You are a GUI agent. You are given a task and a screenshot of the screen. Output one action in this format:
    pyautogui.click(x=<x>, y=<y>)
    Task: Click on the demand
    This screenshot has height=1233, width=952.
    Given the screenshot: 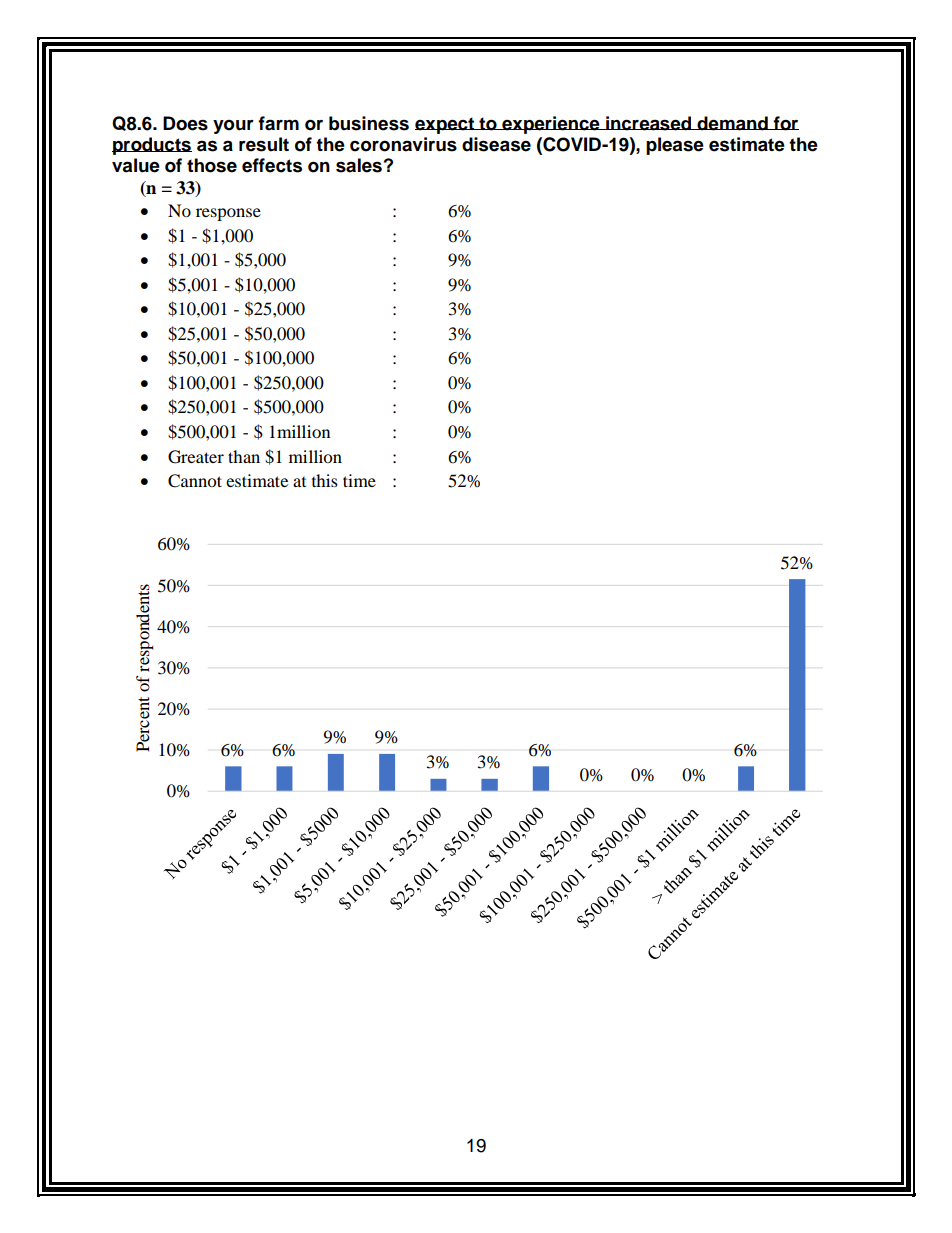 What is the action you would take?
    pyautogui.click(x=732, y=123)
